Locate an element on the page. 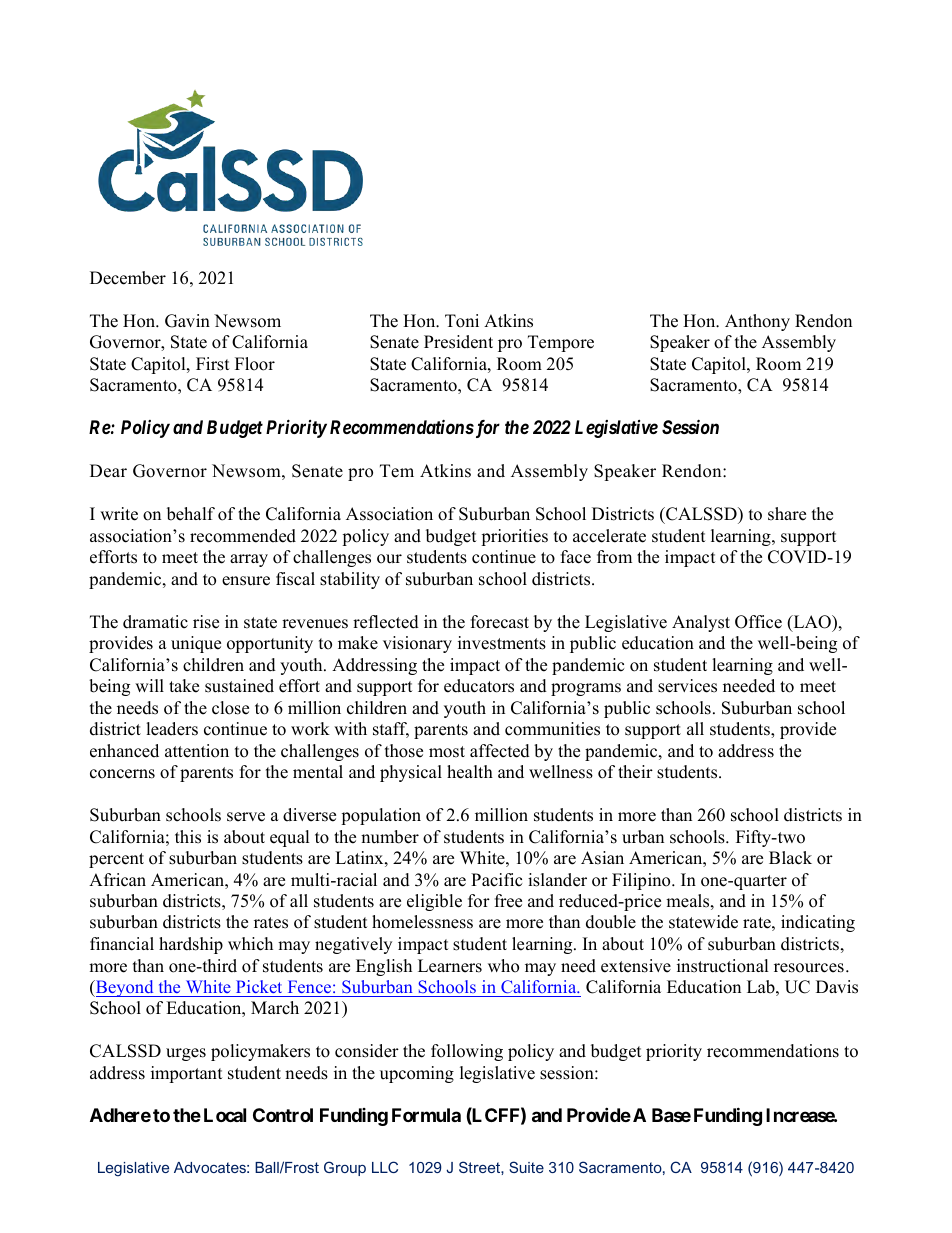  Gavin is located at coordinates (187, 321).
